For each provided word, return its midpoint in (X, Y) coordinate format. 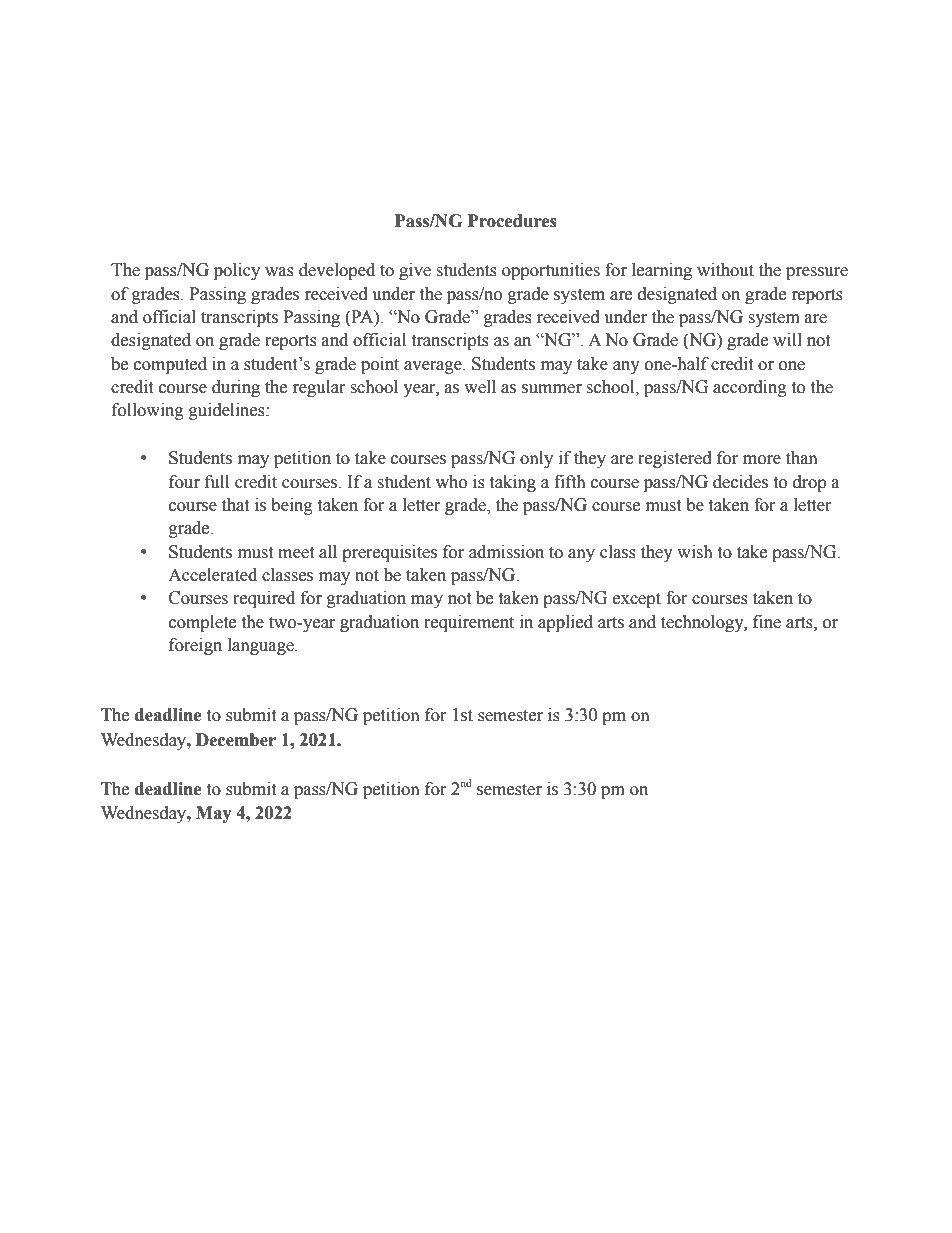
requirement (469, 623)
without (725, 270)
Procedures (512, 221)
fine (767, 622)
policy (237, 271)
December (236, 740)
